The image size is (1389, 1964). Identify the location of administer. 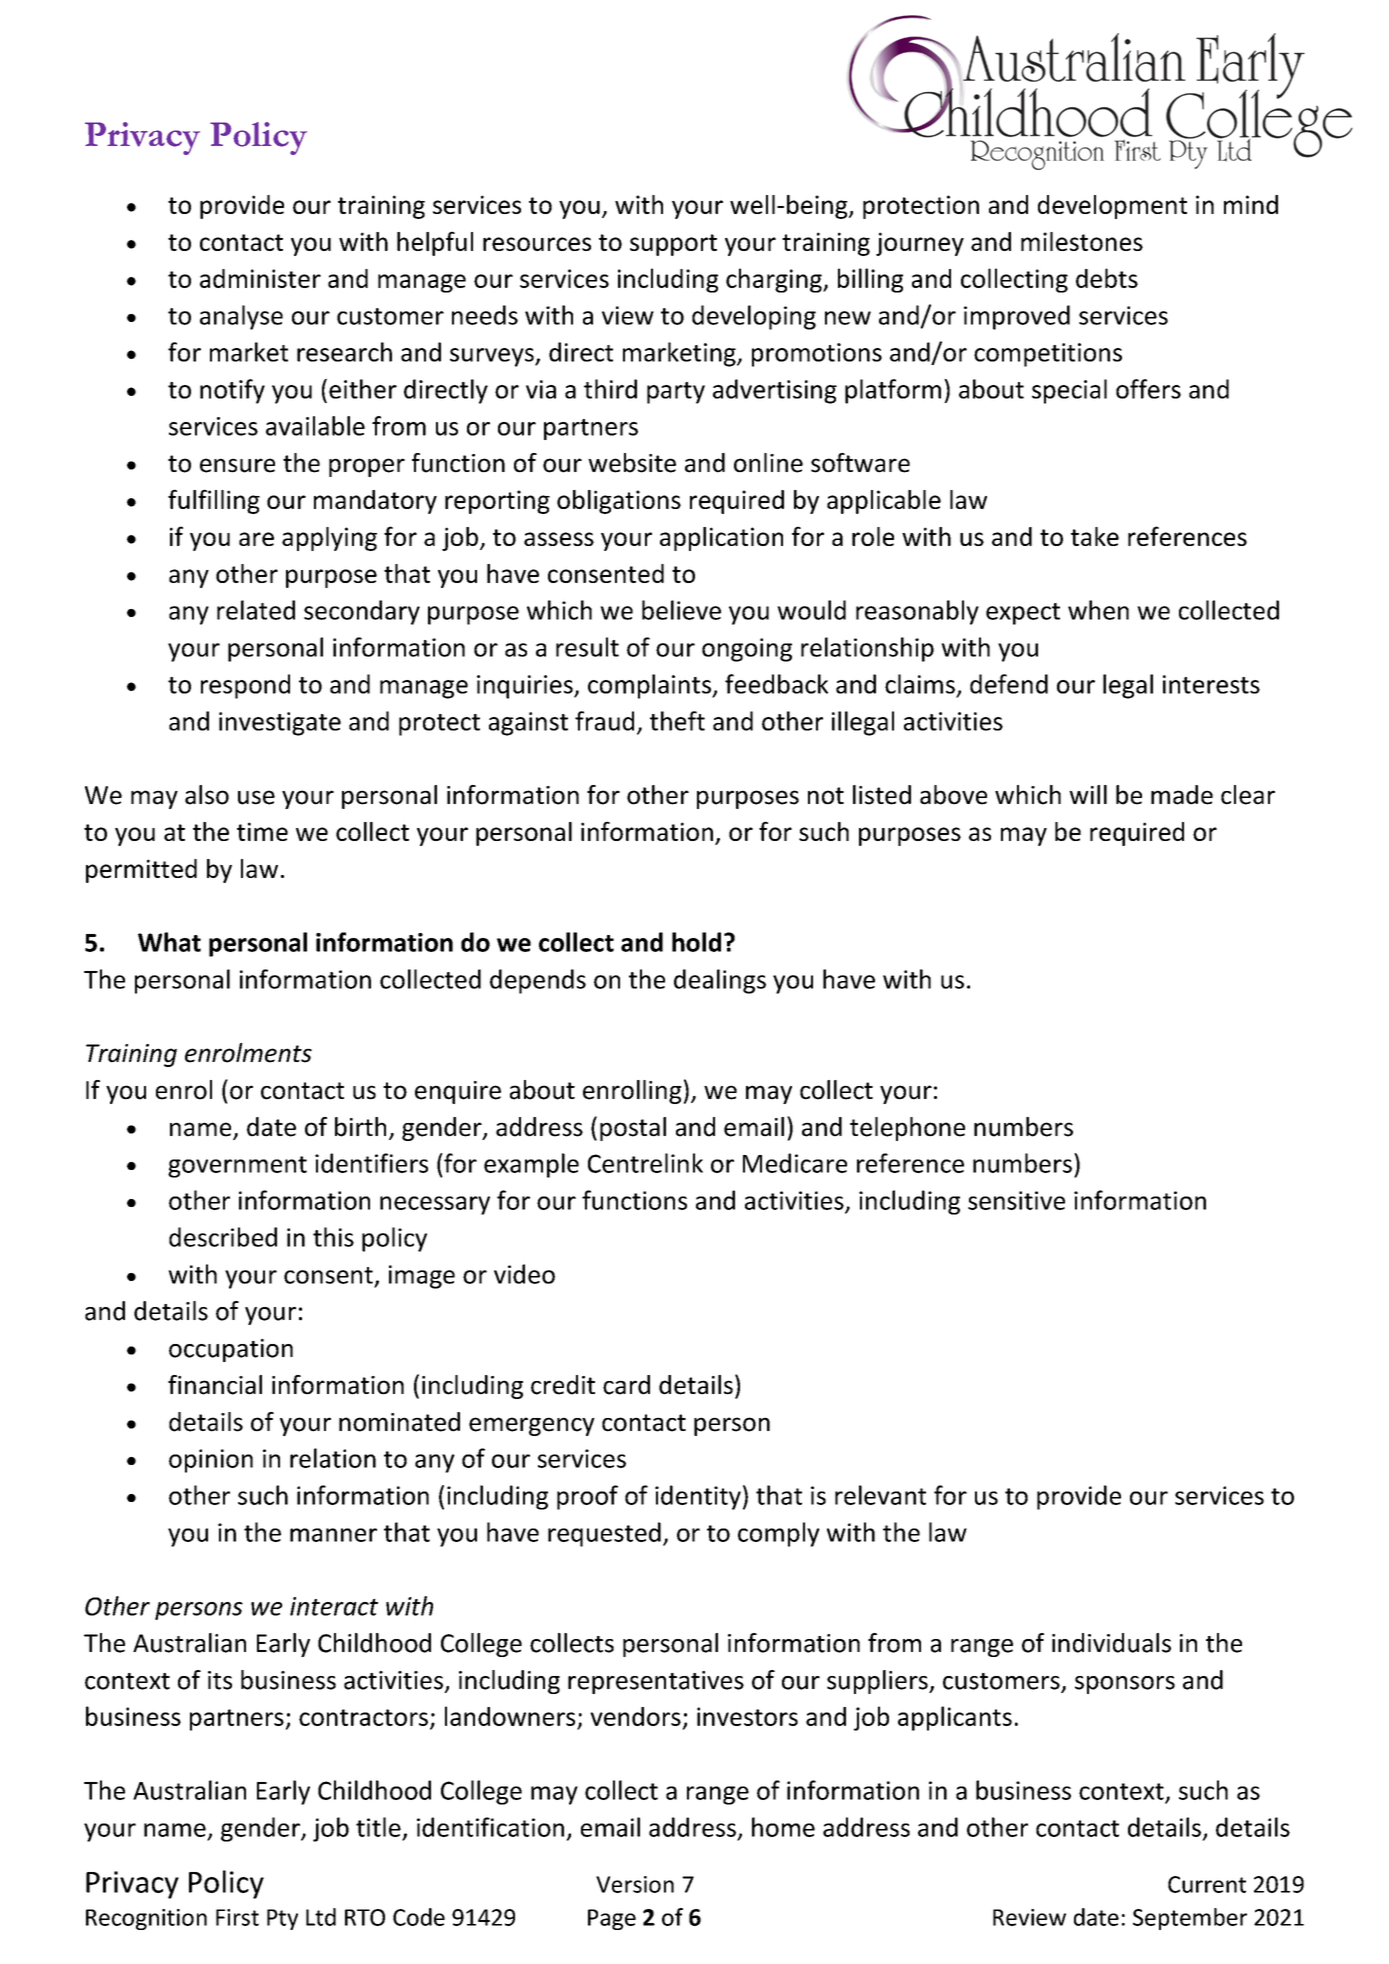
(260, 278).
